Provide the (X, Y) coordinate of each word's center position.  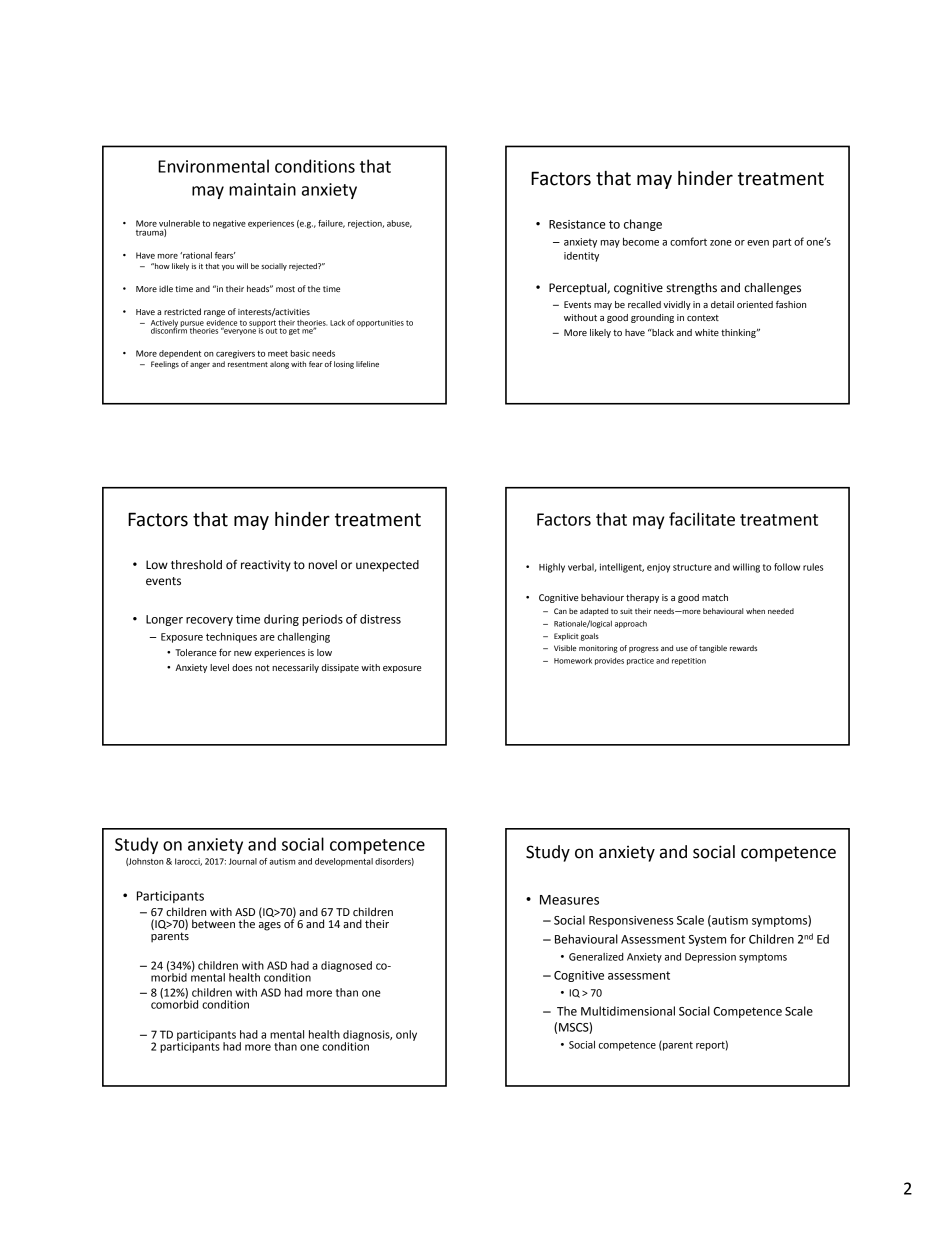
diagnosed (346, 966)
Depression (710, 958)
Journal (243, 861)
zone (721, 243)
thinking (739, 333)
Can (560, 611)
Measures (569, 900)
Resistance (577, 224)
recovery (209, 621)
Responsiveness (631, 921)
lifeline (367, 364)
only (406, 1035)
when (755, 611)
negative (229, 224)
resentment (248, 364)
